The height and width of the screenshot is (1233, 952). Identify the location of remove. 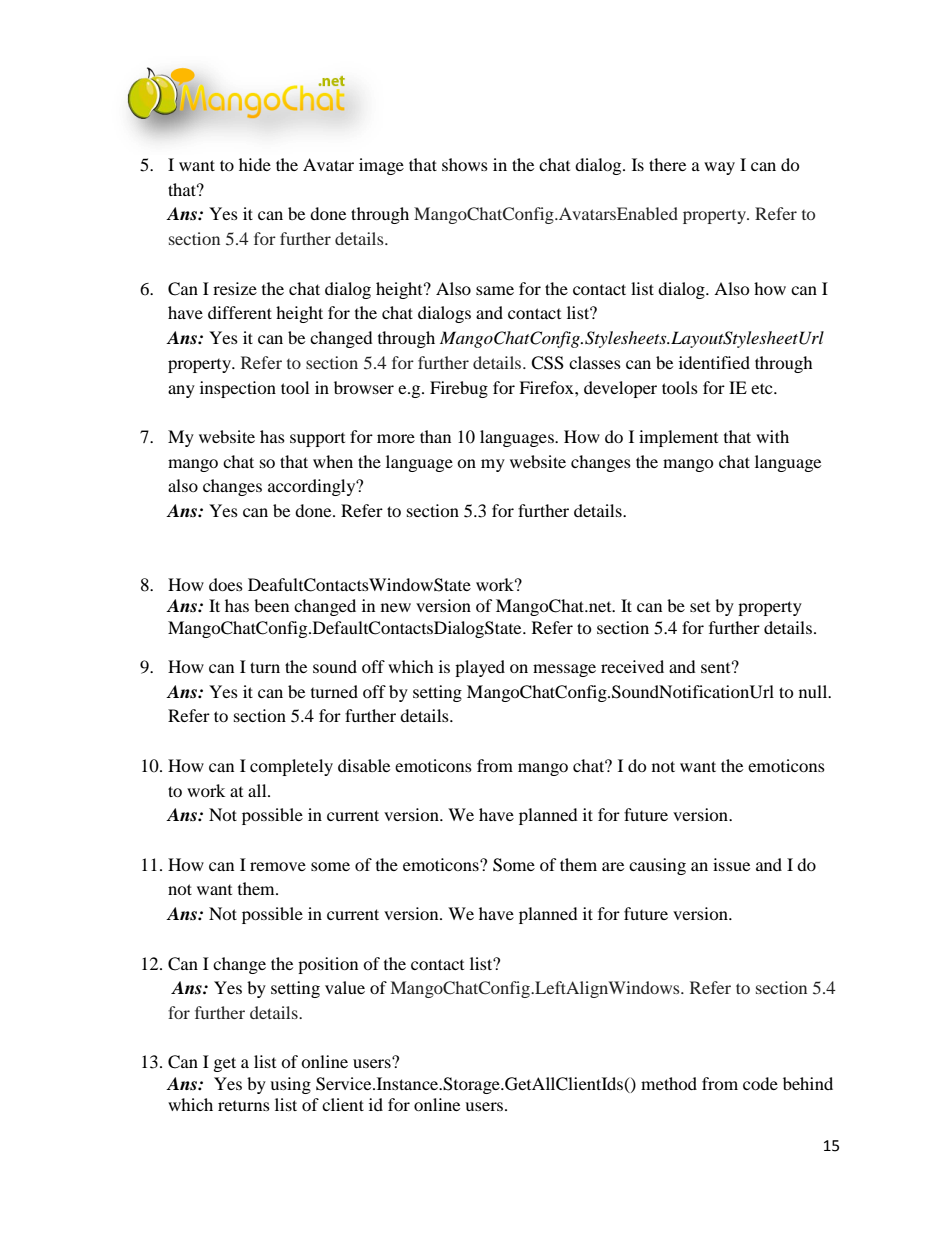
(278, 866).
